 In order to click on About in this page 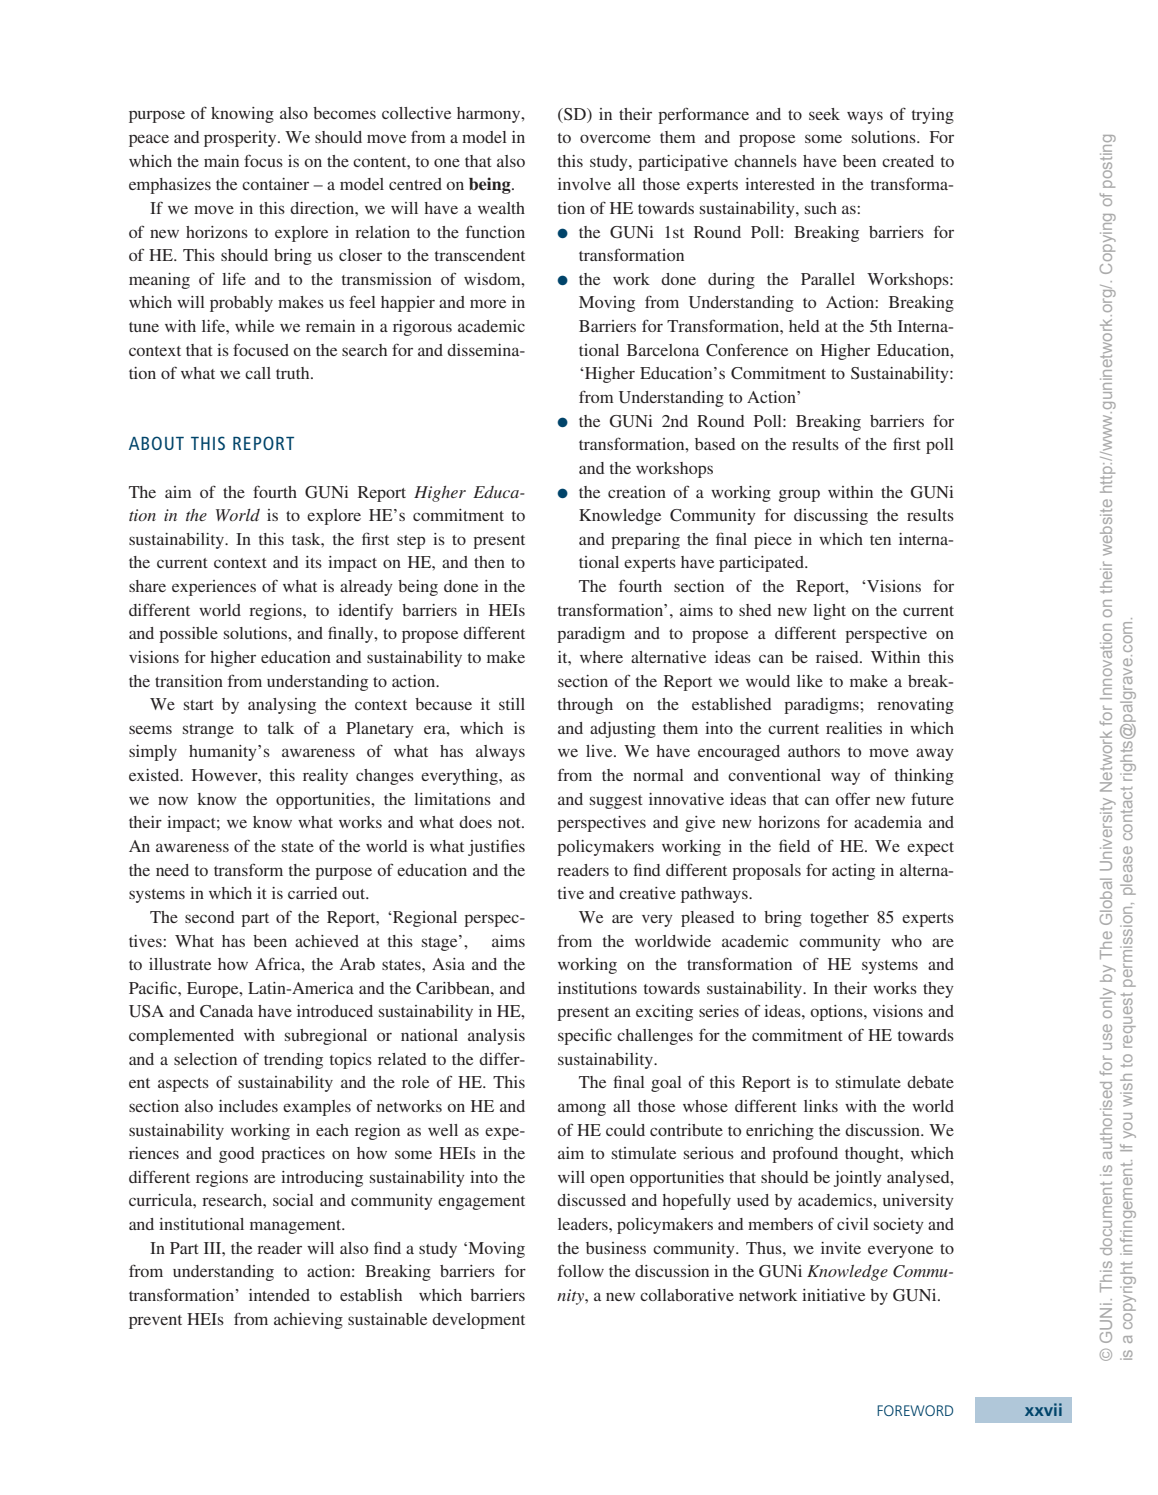, I will do `click(156, 443)`.
